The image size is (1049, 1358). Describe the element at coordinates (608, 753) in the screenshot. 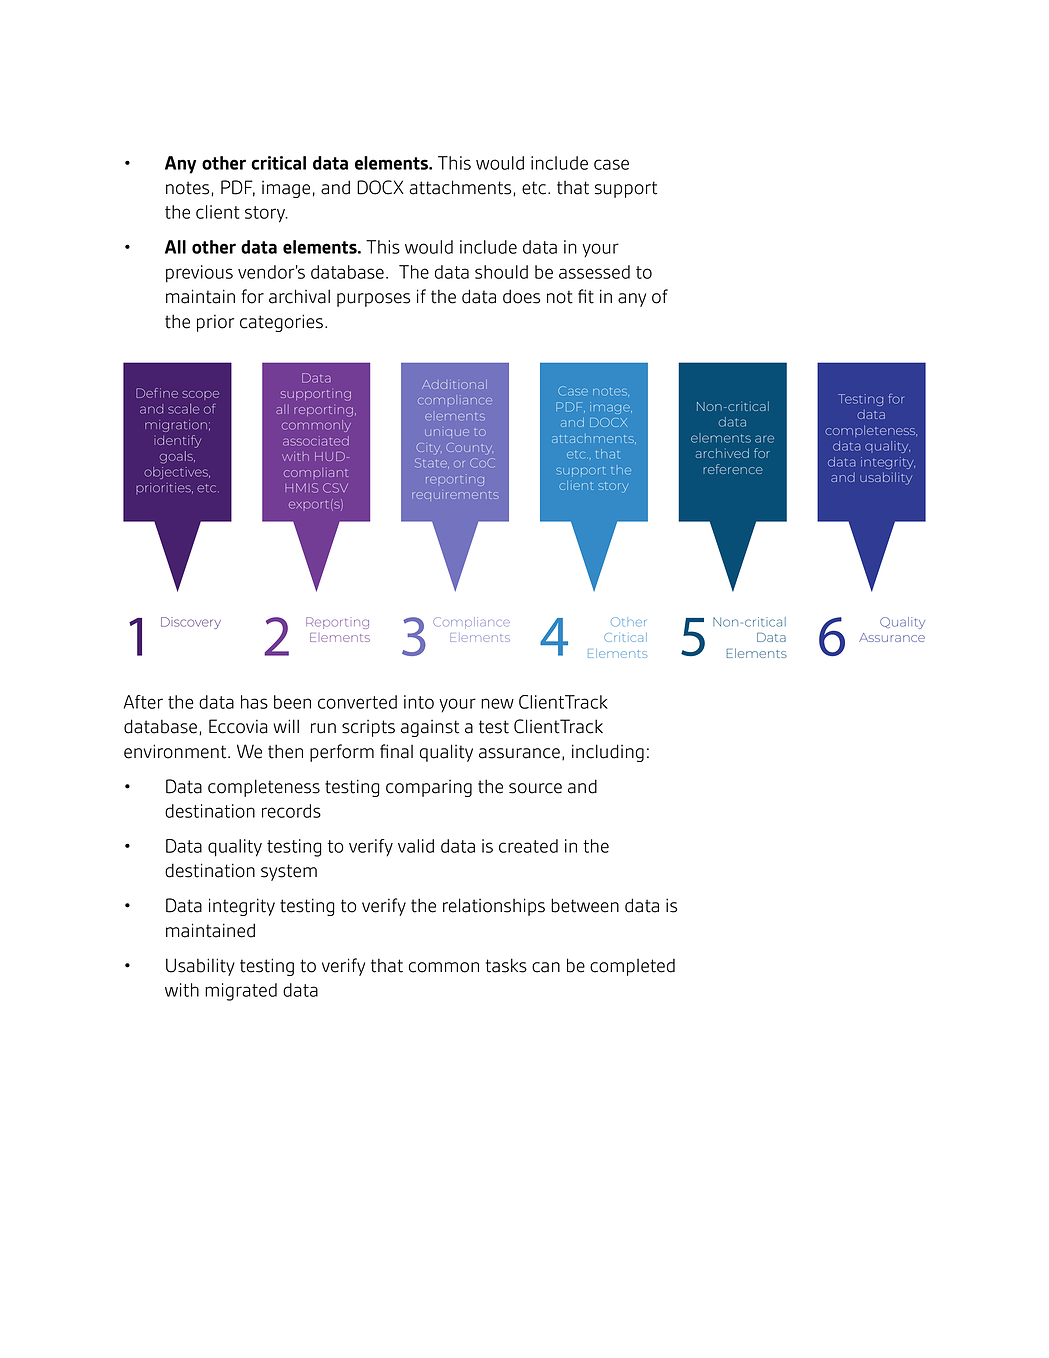

I see `including` at that location.
